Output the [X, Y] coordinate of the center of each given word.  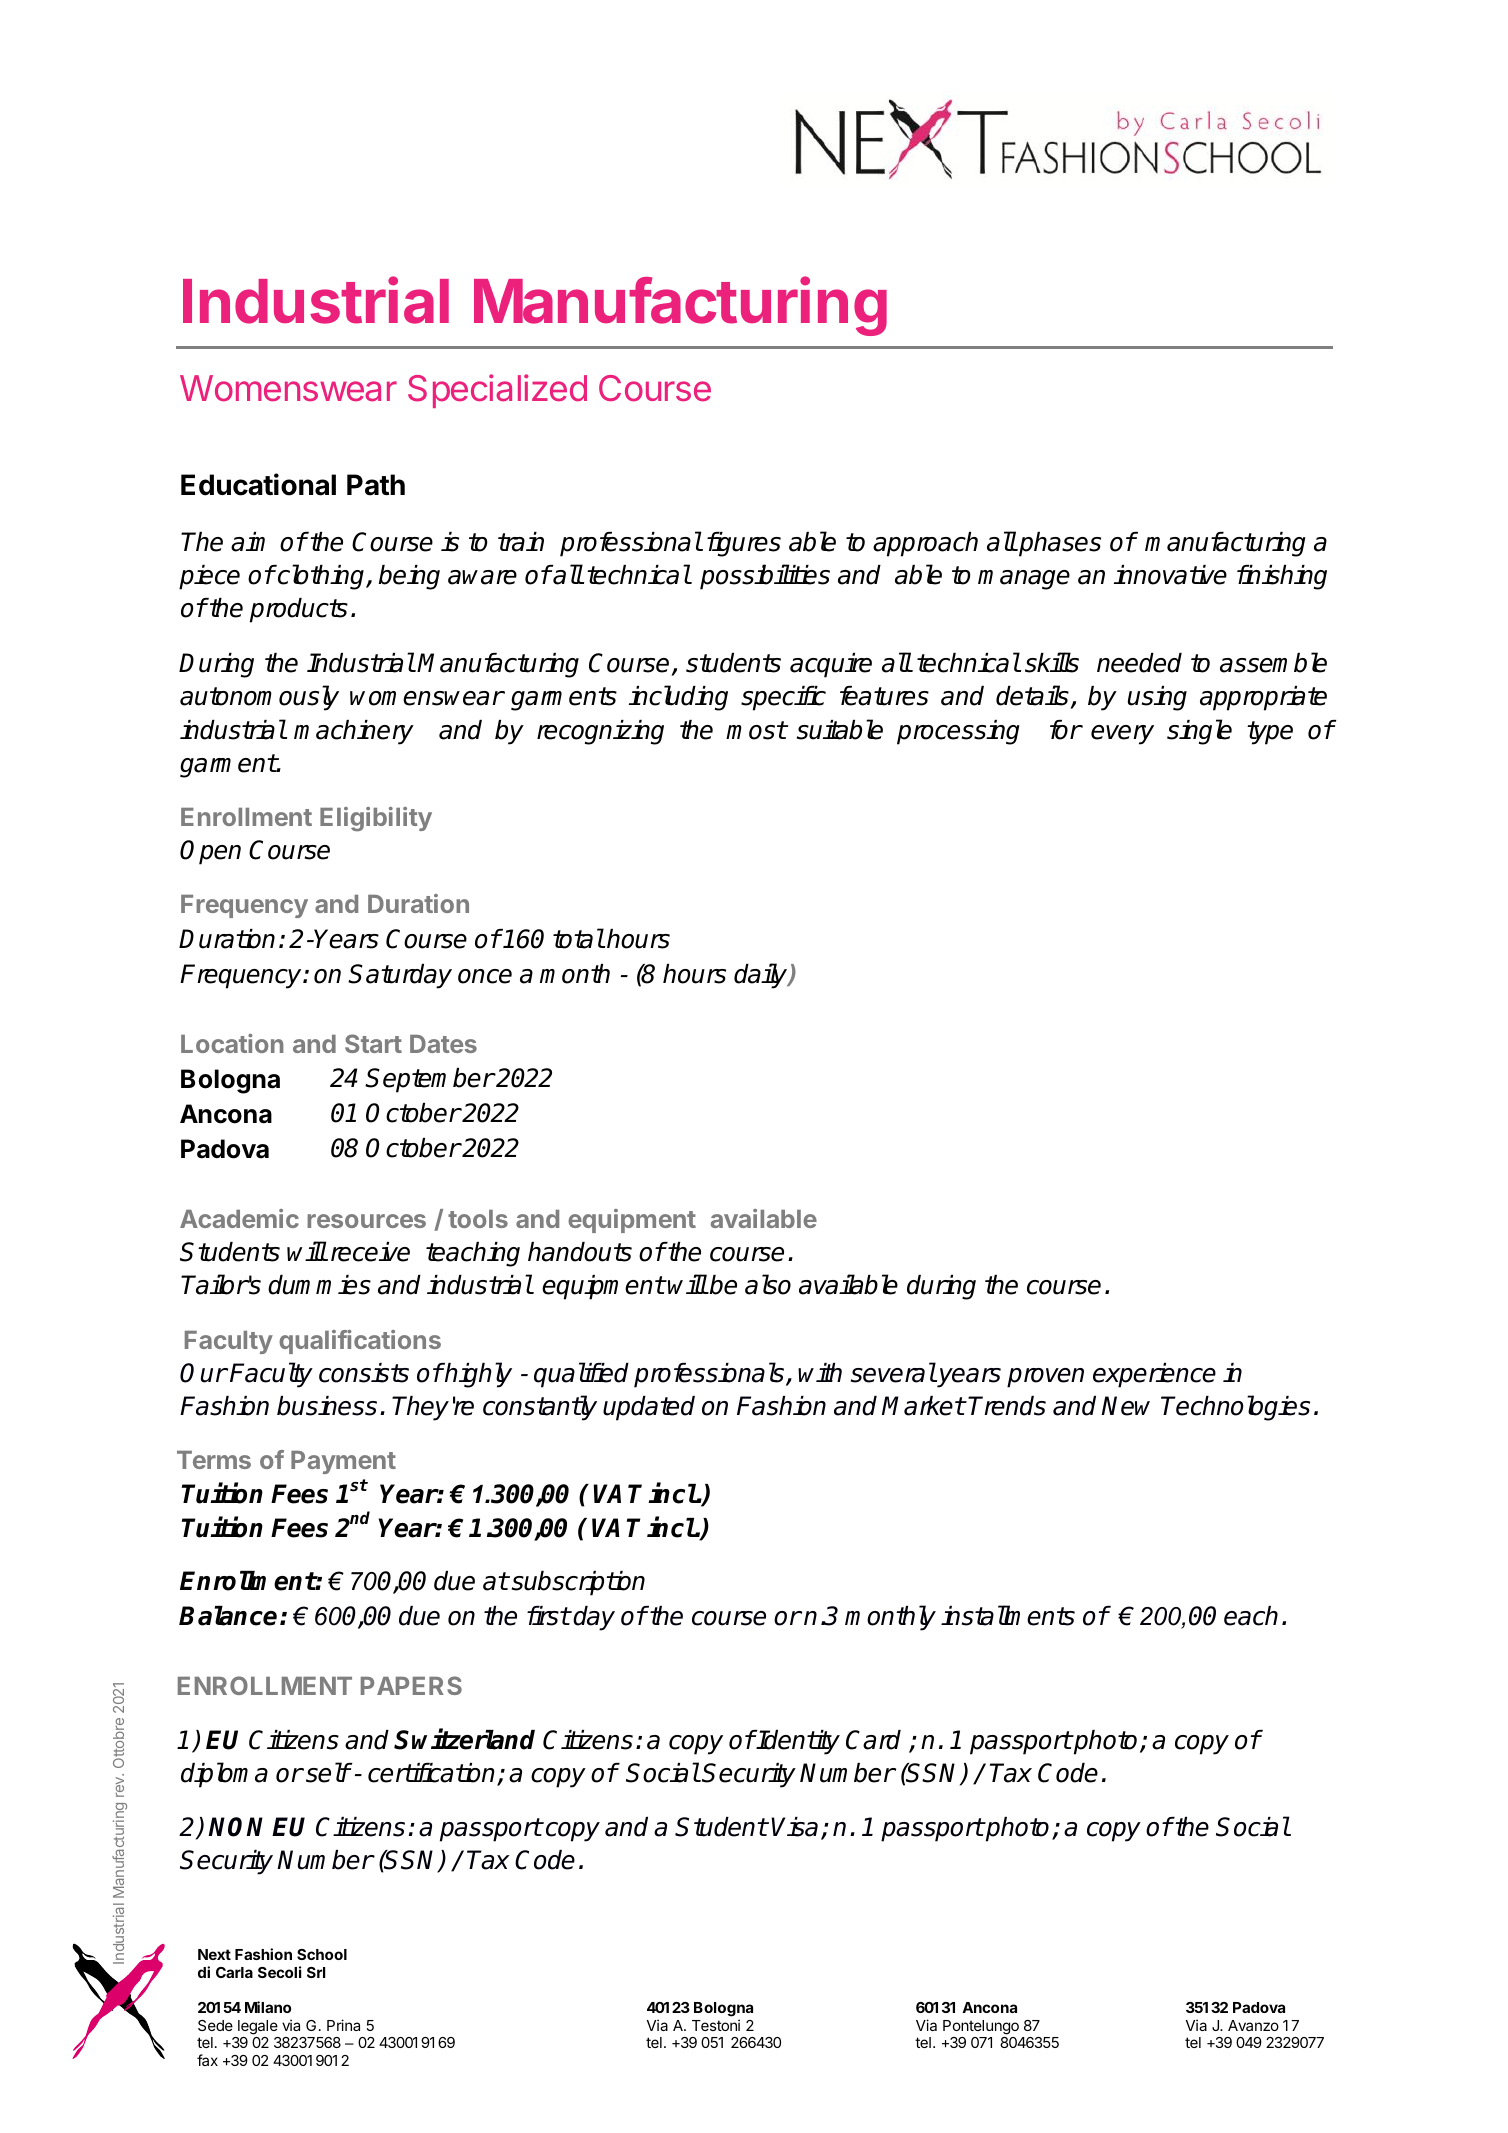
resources [366, 1221]
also [768, 1284]
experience [1154, 1375]
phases [1059, 544]
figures [744, 544]
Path [376, 485]
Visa [794, 1827]
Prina [343, 2025]
